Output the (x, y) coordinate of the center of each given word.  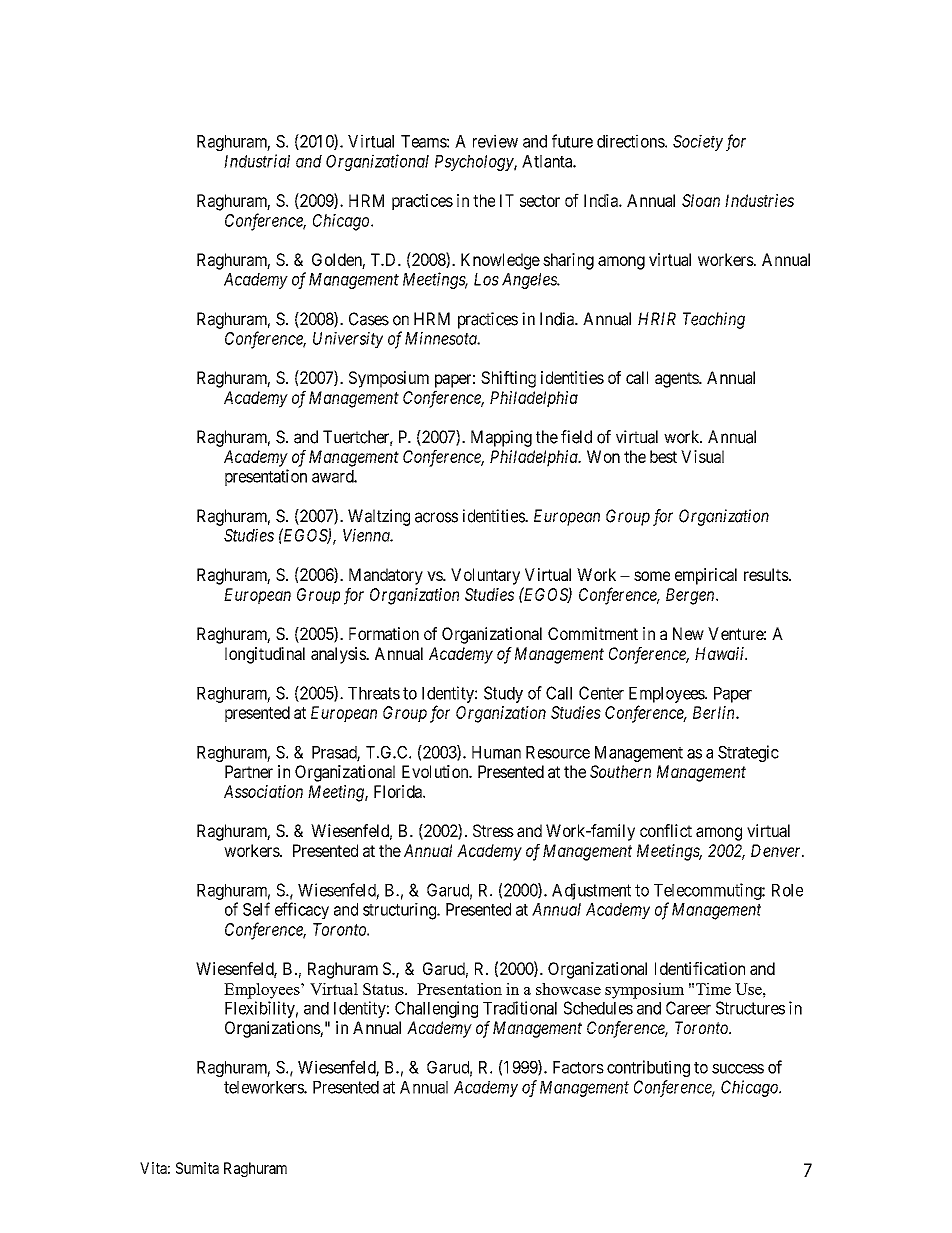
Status (384, 989)
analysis (339, 655)
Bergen (691, 596)
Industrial (257, 161)
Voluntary (485, 576)
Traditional (520, 1008)
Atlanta (548, 161)
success (738, 1069)
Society (698, 142)
